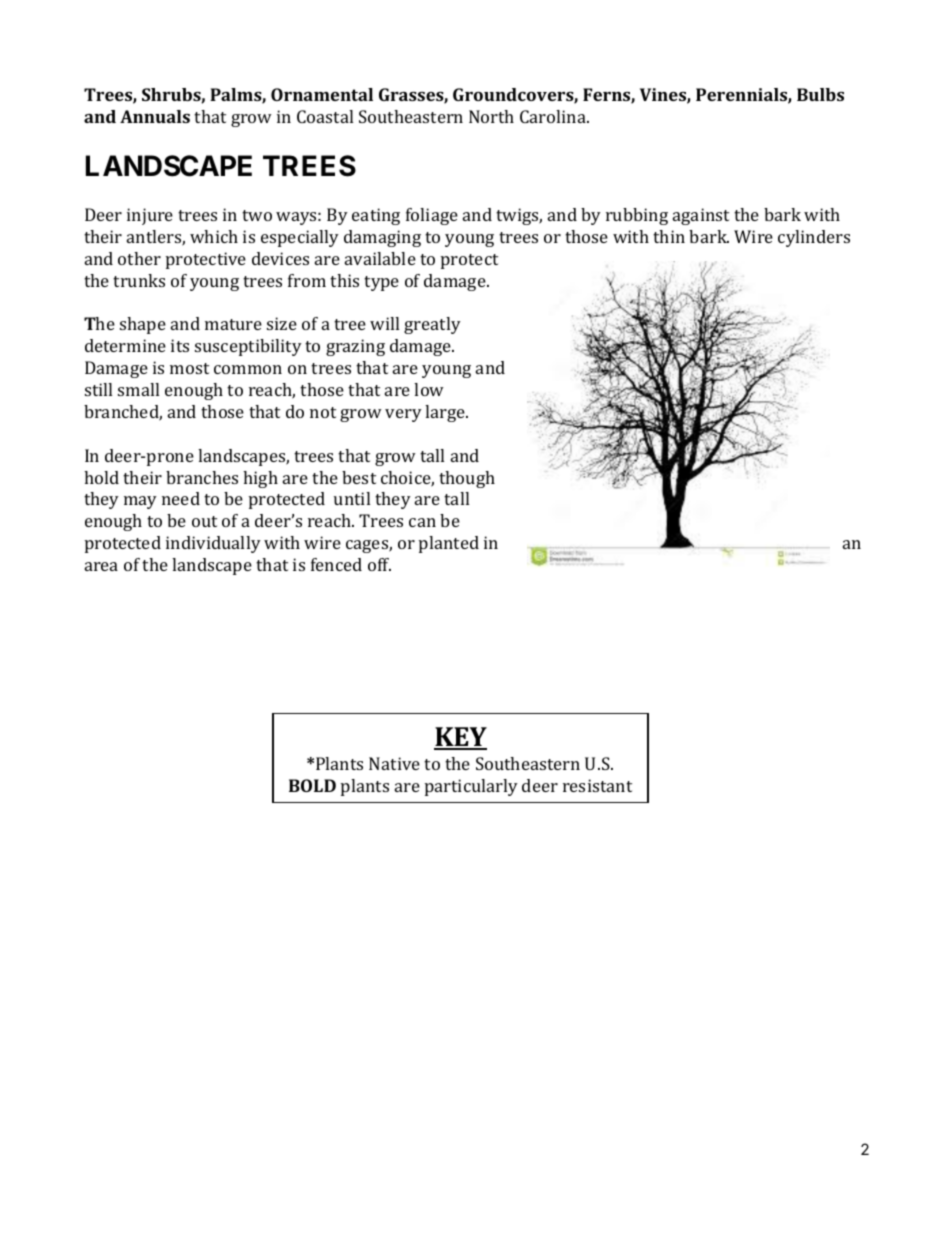  I want to click on thin, so click(669, 236).
